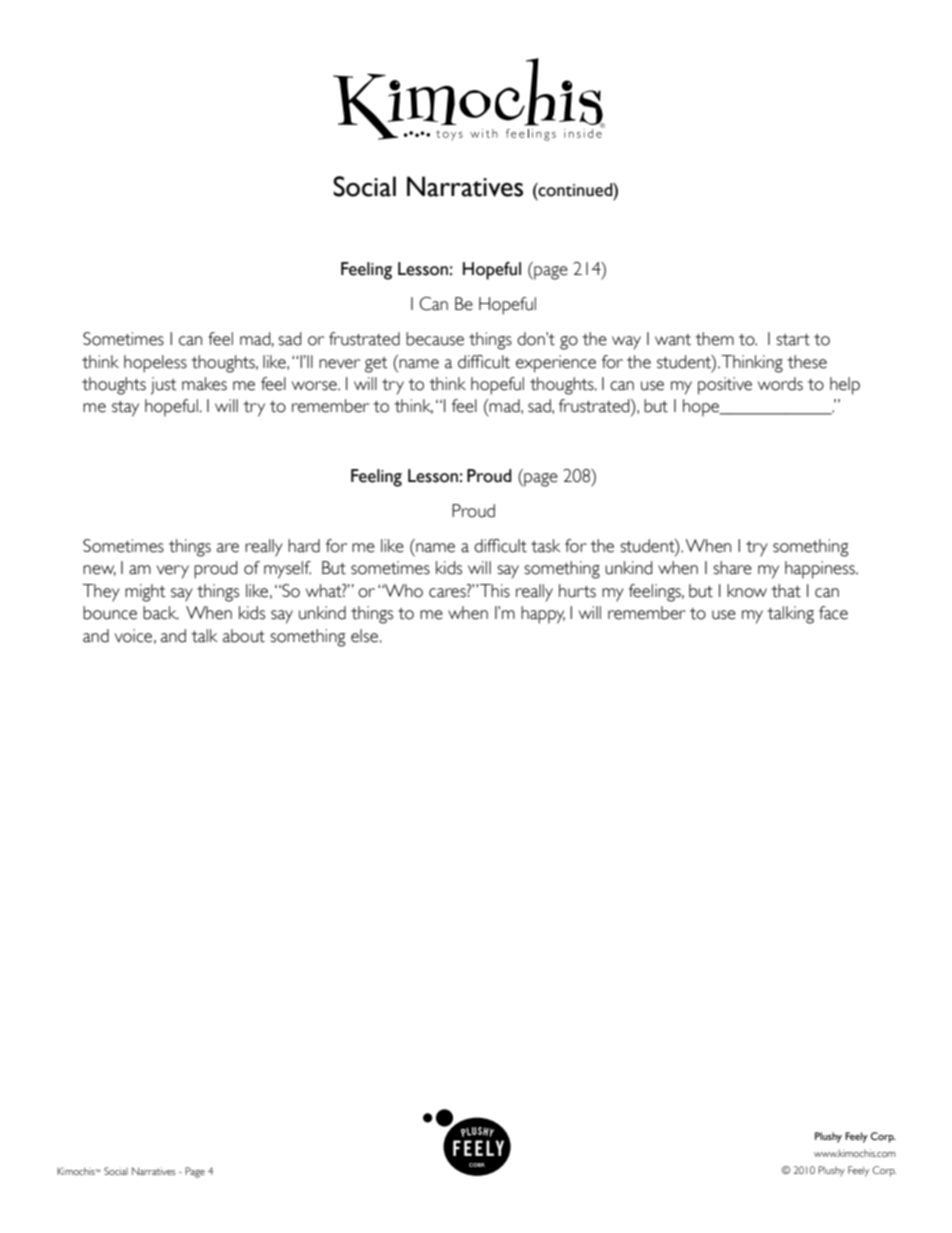 This screenshot has height=1233, width=952. I want to click on stay, so click(125, 409).
